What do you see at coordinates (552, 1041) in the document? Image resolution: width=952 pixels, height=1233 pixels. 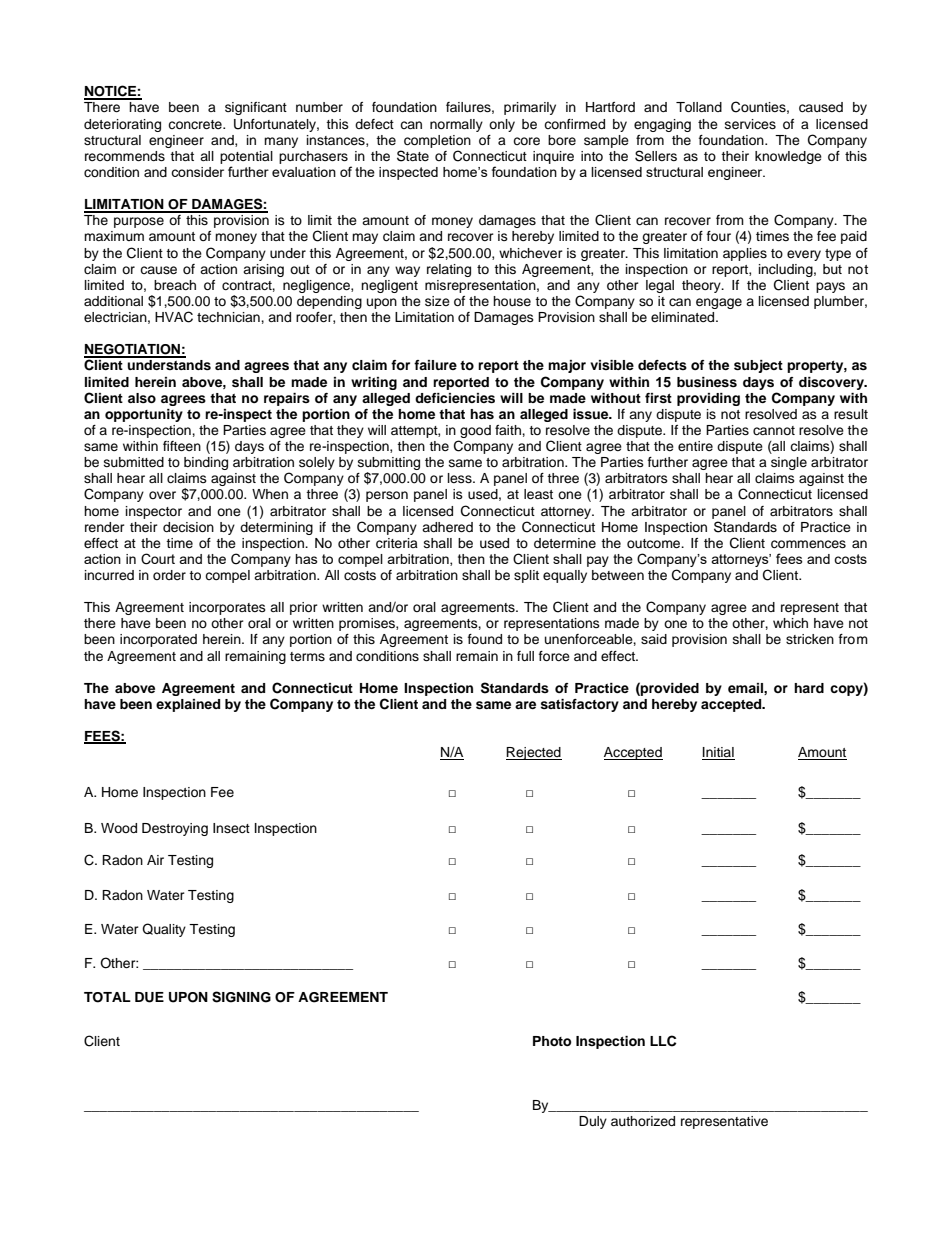 I see `Photo` at bounding box center [552, 1041].
